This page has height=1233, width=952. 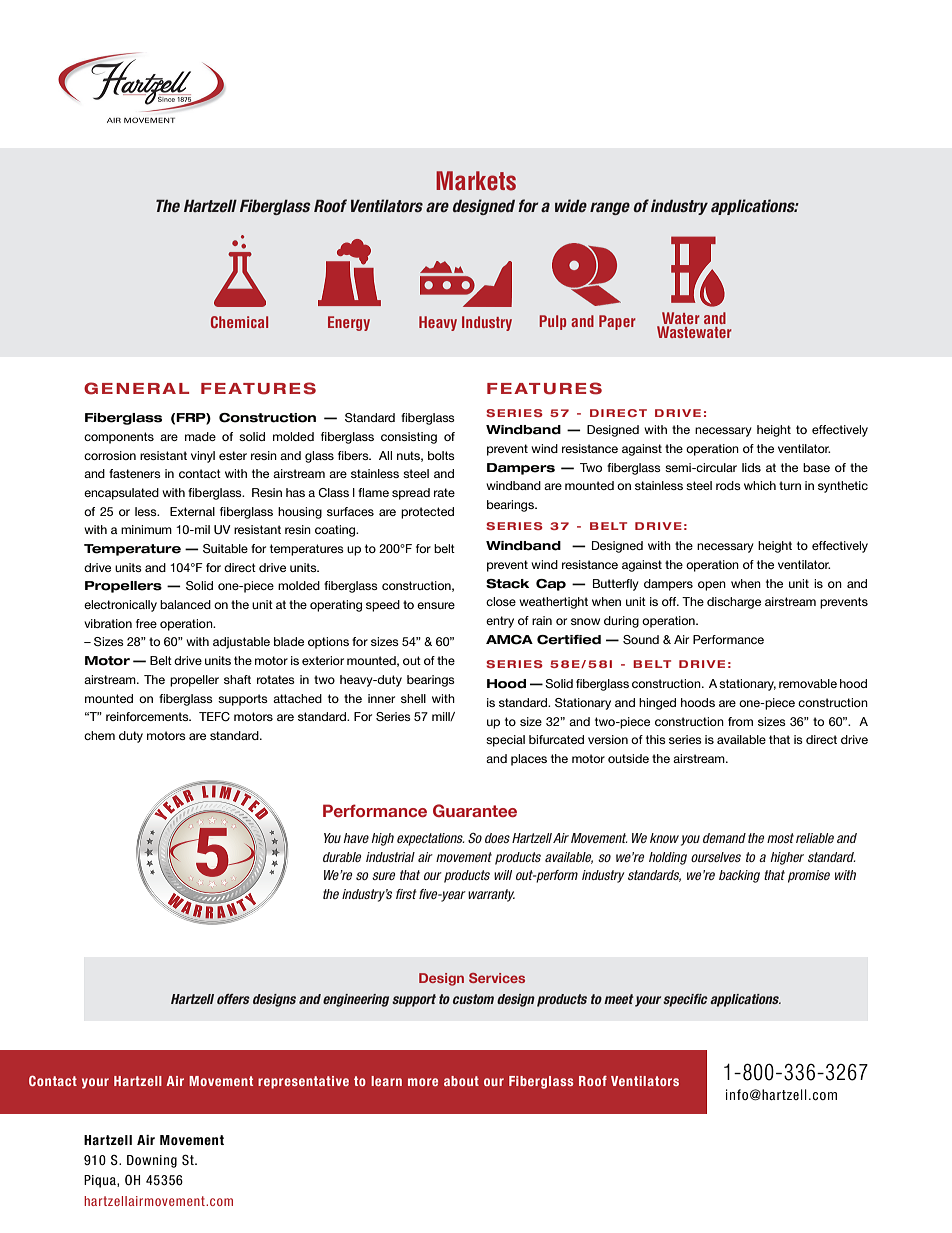 I want to click on backing, so click(x=739, y=876).
